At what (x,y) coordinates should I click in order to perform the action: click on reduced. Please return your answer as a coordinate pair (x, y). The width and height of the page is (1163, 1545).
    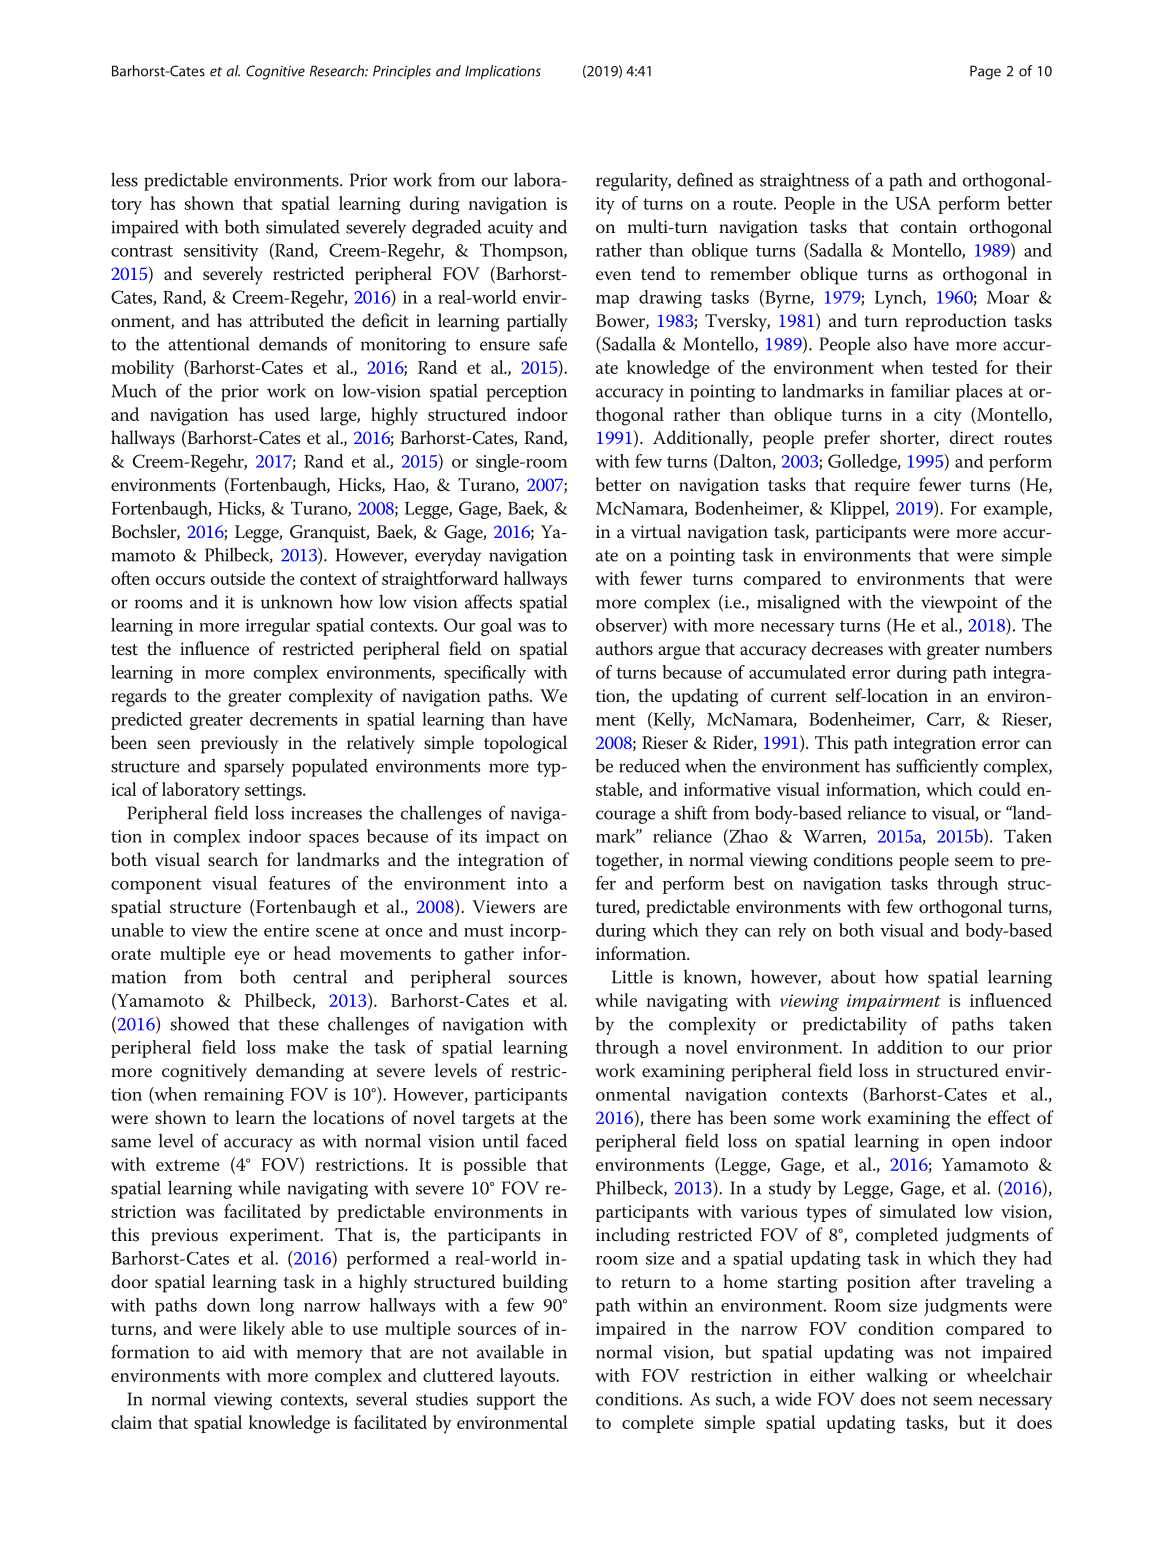
    Looking at the image, I should click on (649, 766).
